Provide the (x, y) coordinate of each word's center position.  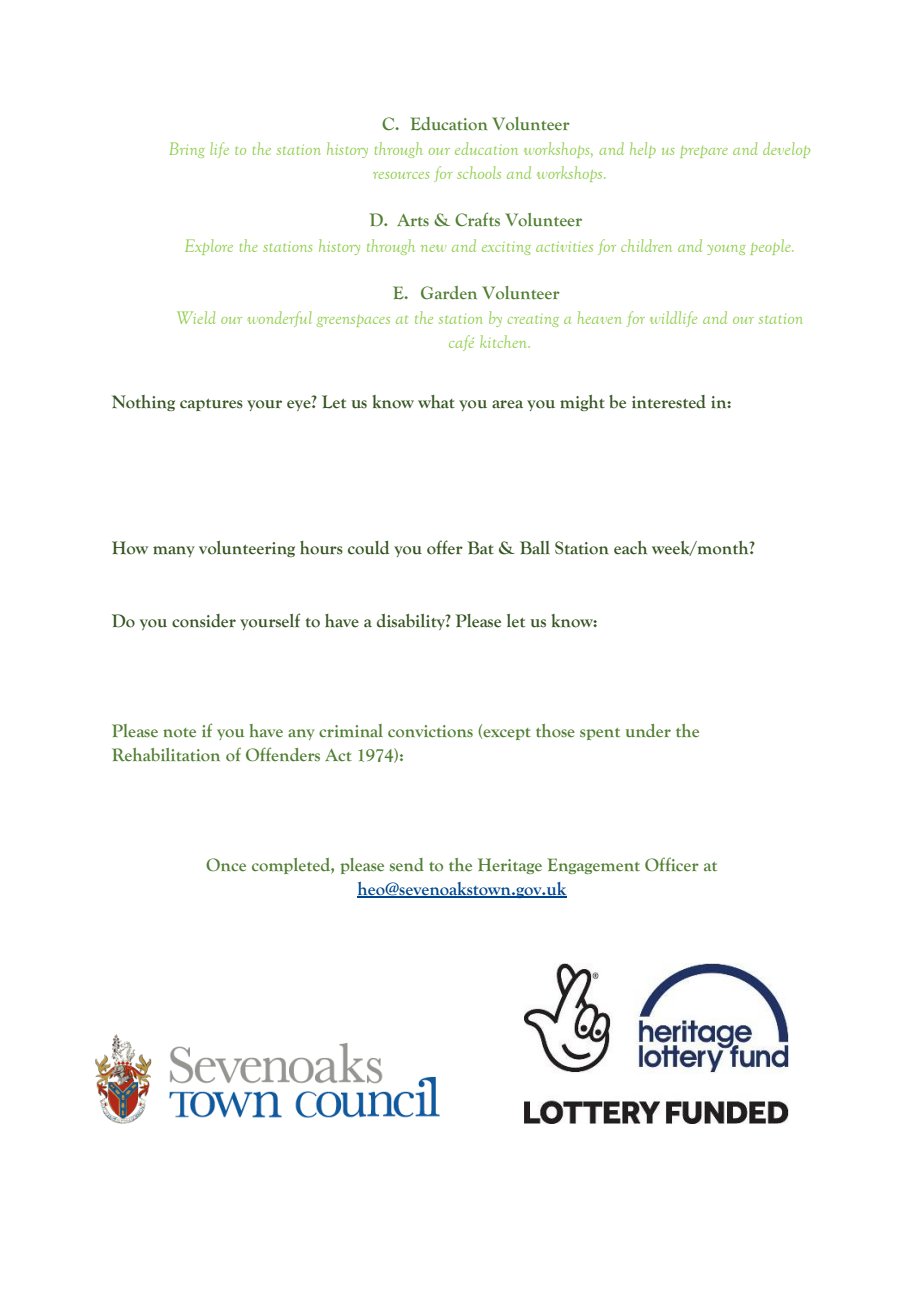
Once (226, 865)
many (174, 551)
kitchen (504, 341)
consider (204, 621)
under (648, 731)
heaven (599, 317)
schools (479, 172)
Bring (187, 150)
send (407, 865)
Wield (196, 317)
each (630, 548)
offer (445, 547)
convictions (430, 731)
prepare (704, 152)
